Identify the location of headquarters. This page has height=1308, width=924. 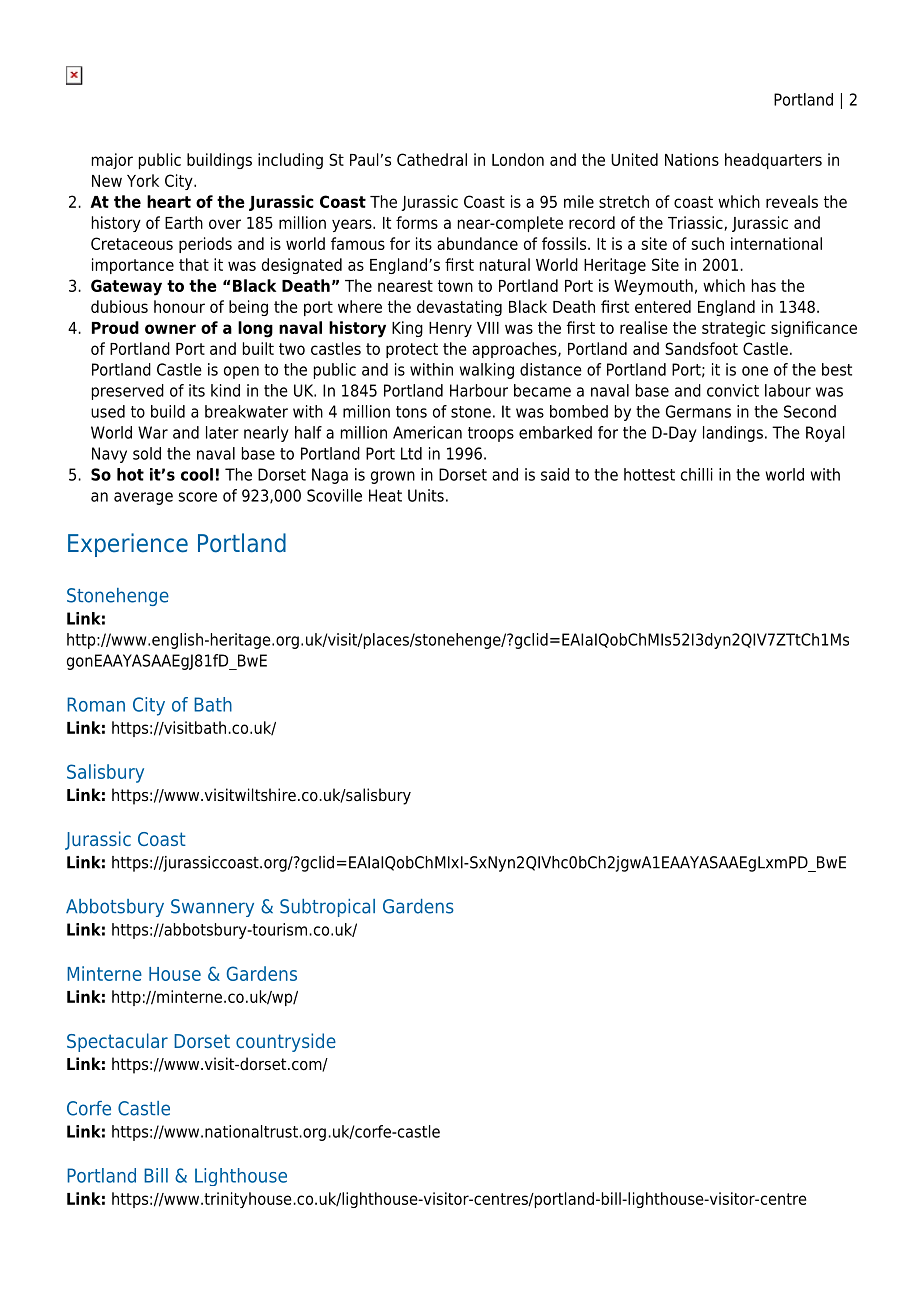
(773, 161).
